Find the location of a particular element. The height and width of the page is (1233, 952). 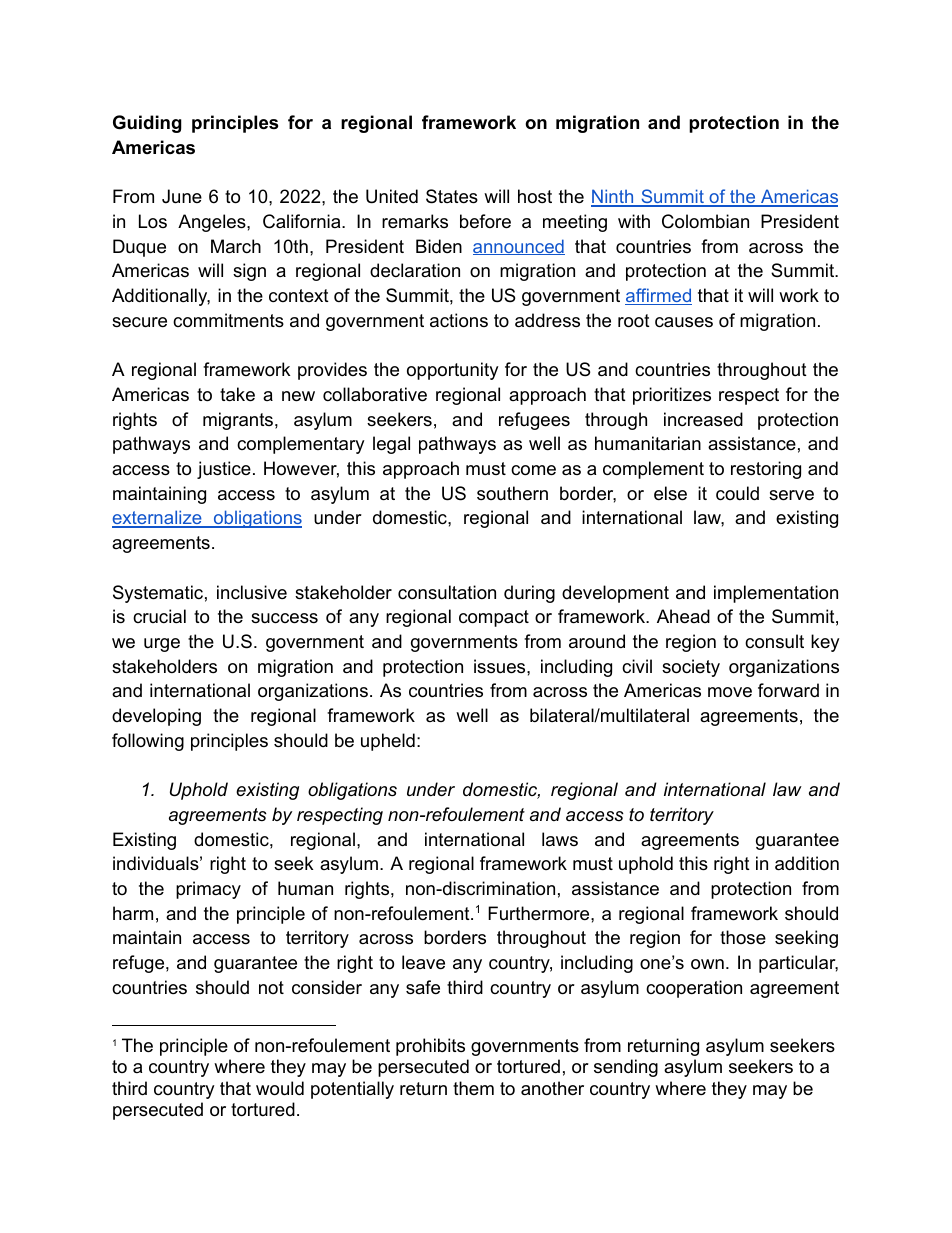

would is located at coordinates (280, 1088).
